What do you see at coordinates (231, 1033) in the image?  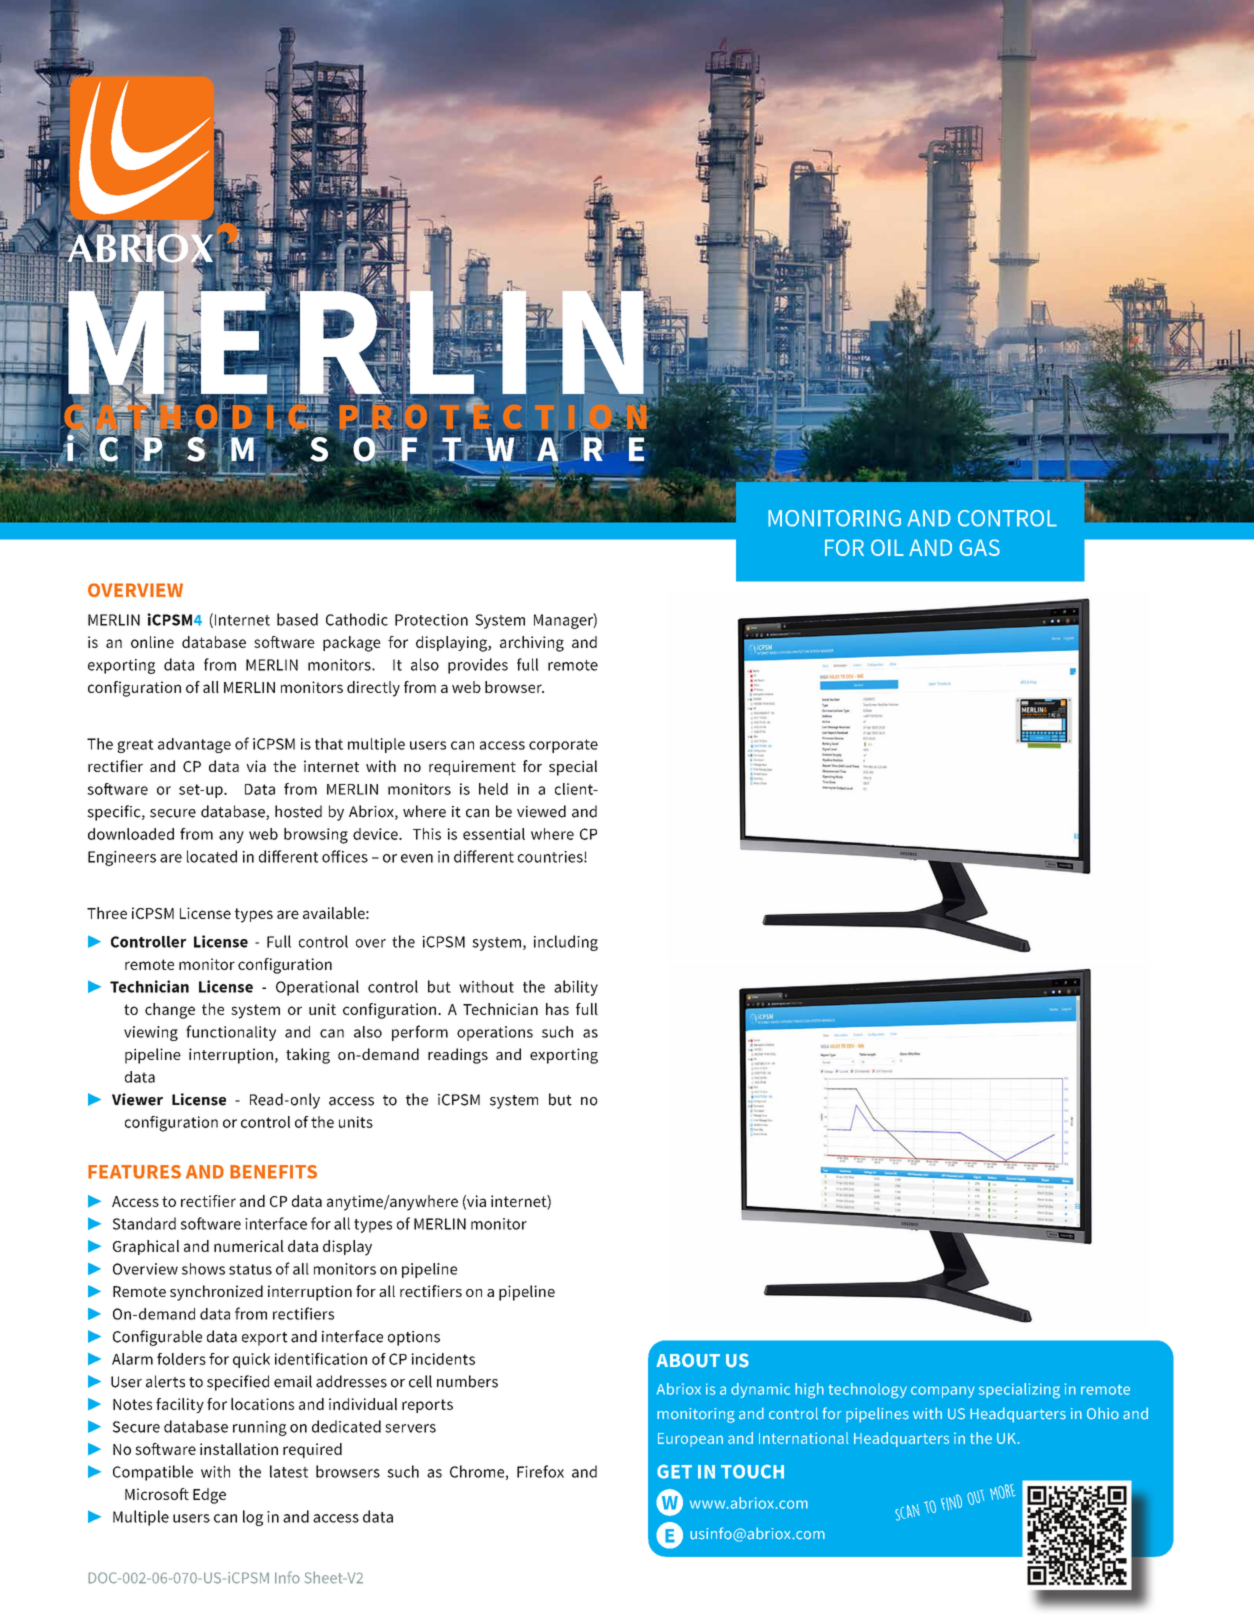 I see `functionality` at bounding box center [231, 1033].
